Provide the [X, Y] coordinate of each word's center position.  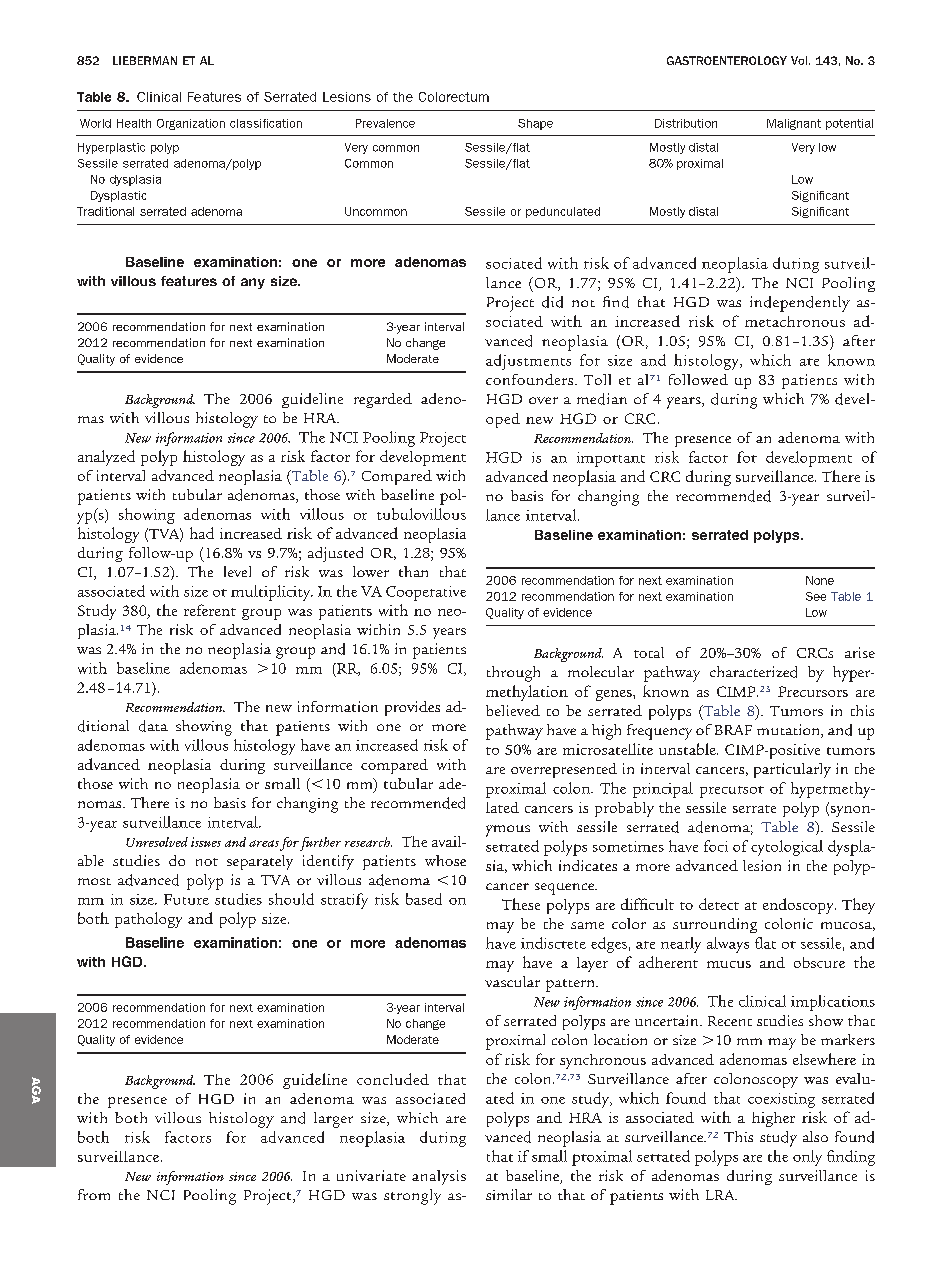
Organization [191, 124]
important [611, 459]
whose [445, 860]
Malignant [794, 124]
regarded [383, 400]
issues [206, 842]
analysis [439, 1177]
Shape [535, 124]
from [94, 1194]
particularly [792, 770]
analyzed [106, 458]
